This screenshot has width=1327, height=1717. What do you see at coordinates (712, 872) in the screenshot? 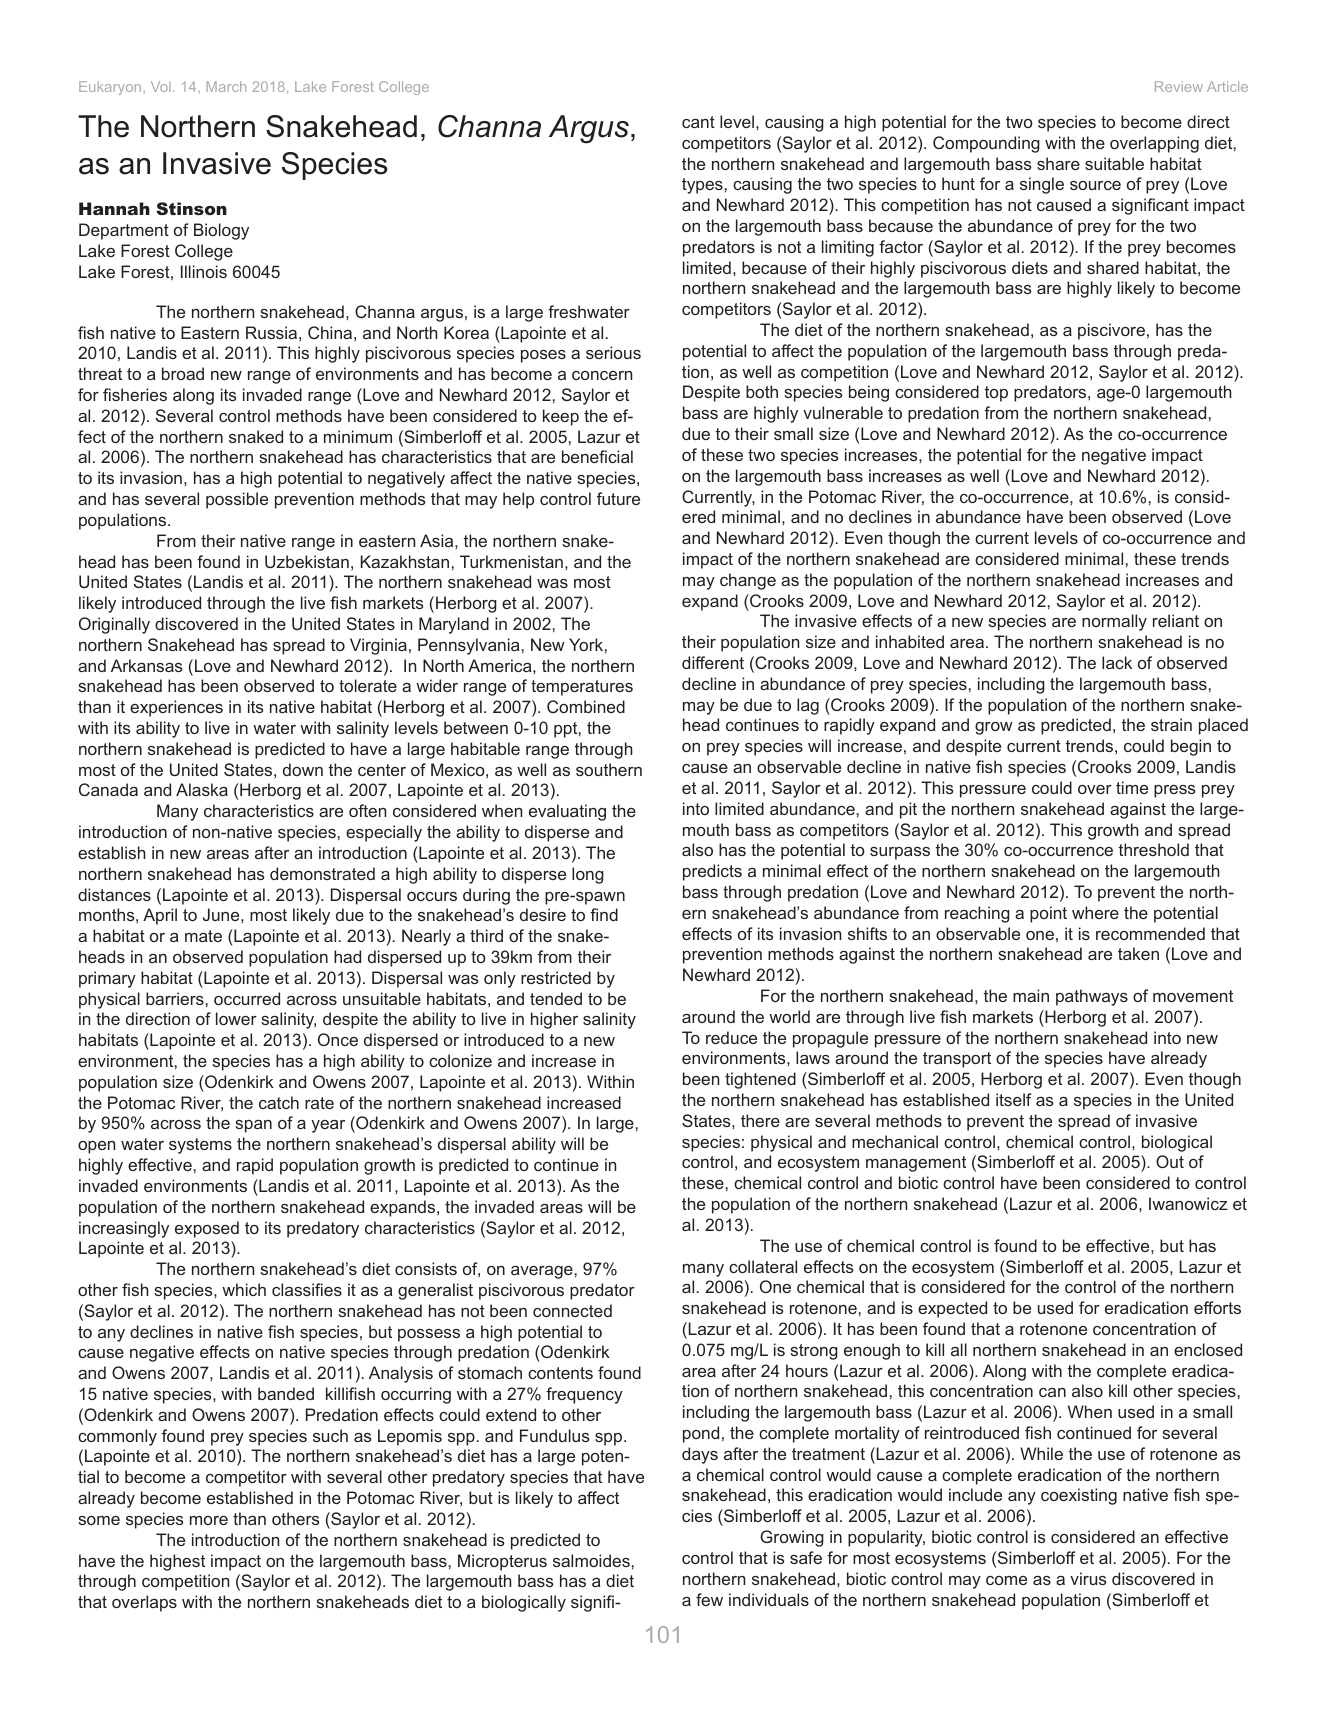
I see `predicts` at bounding box center [712, 872].
